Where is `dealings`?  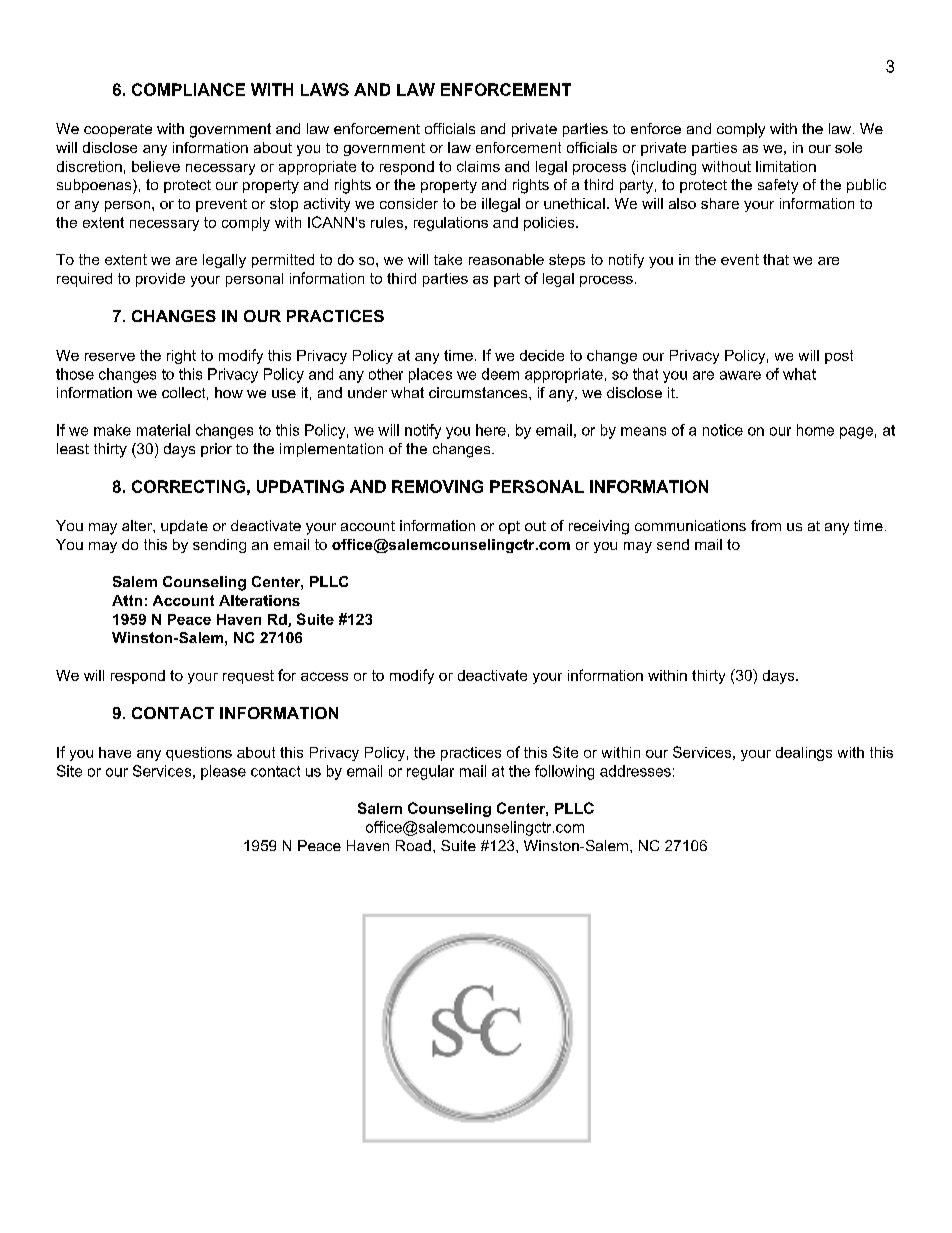 dealings is located at coordinates (804, 754).
